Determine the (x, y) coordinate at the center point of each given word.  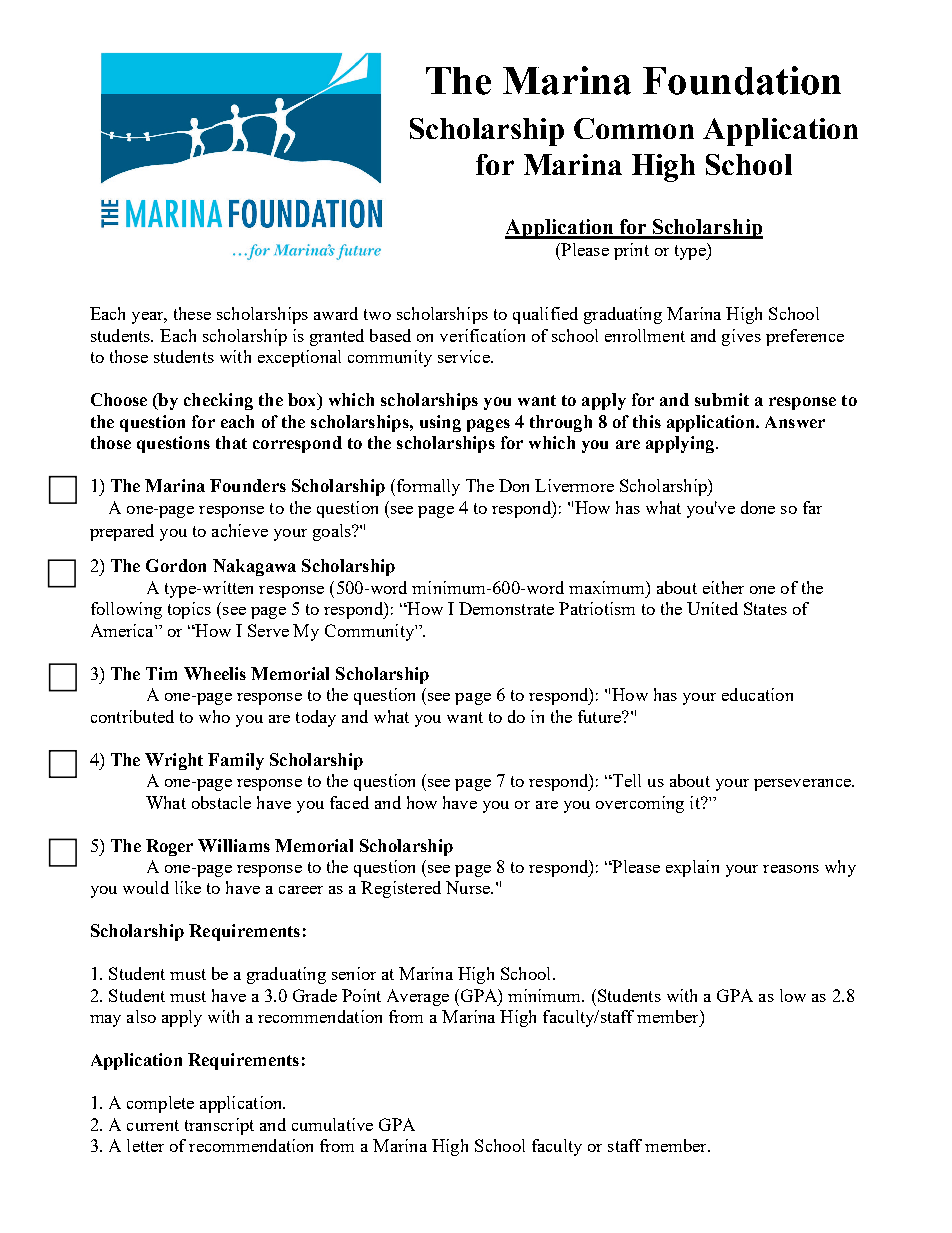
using (440, 423)
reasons (791, 869)
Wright (174, 761)
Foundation (742, 80)
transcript (219, 1126)
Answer (795, 422)
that (231, 442)
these (192, 313)
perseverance (803, 785)
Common (634, 128)
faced (349, 802)
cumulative (332, 1124)
